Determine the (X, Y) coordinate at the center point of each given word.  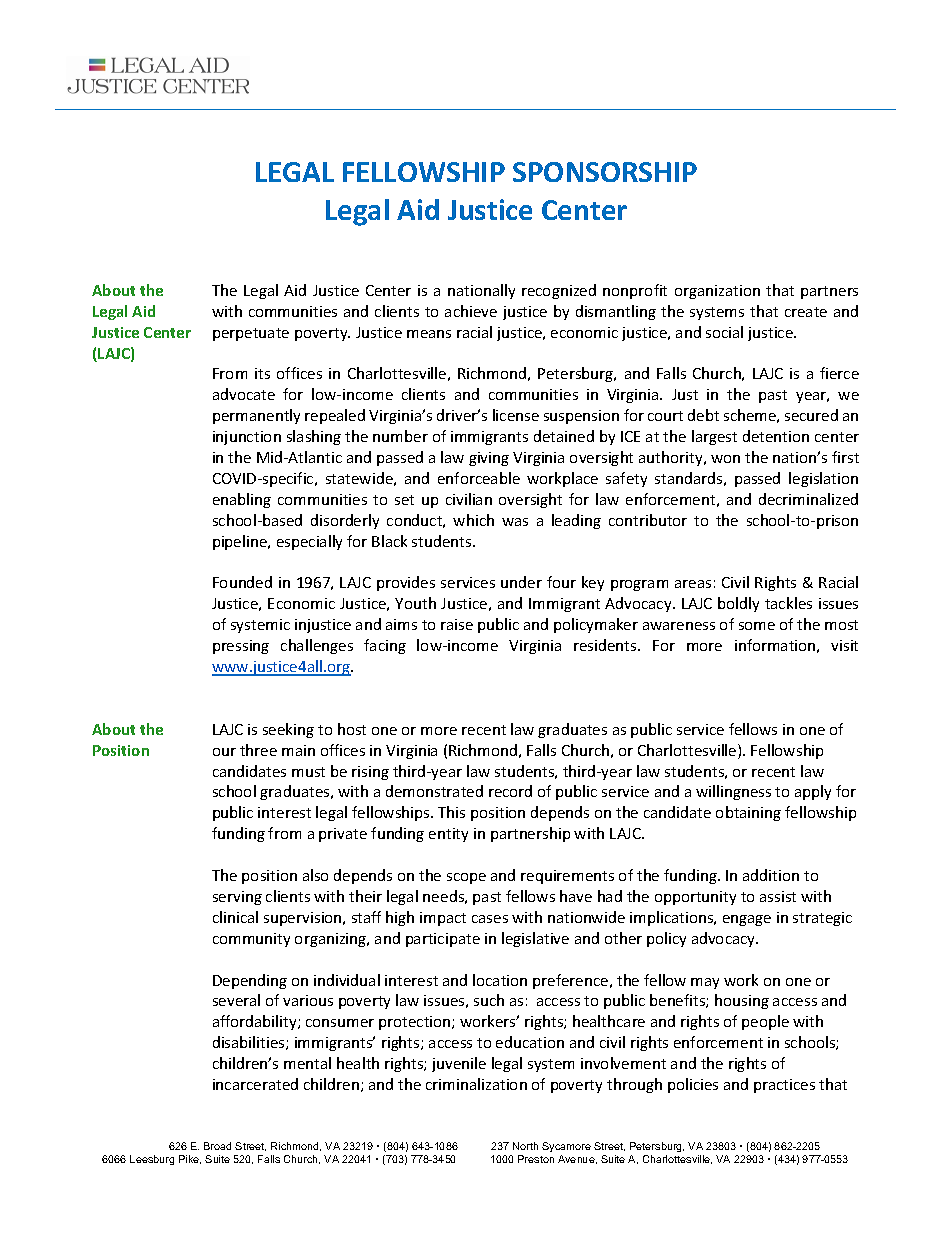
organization (717, 292)
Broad (217, 1146)
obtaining (748, 813)
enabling (242, 500)
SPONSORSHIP (605, 172)
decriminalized (808, 499)
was (515, 522)
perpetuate (251, 334)
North (525, 1146)
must (308, 772)
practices (784, 1086)
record (510, 791)
